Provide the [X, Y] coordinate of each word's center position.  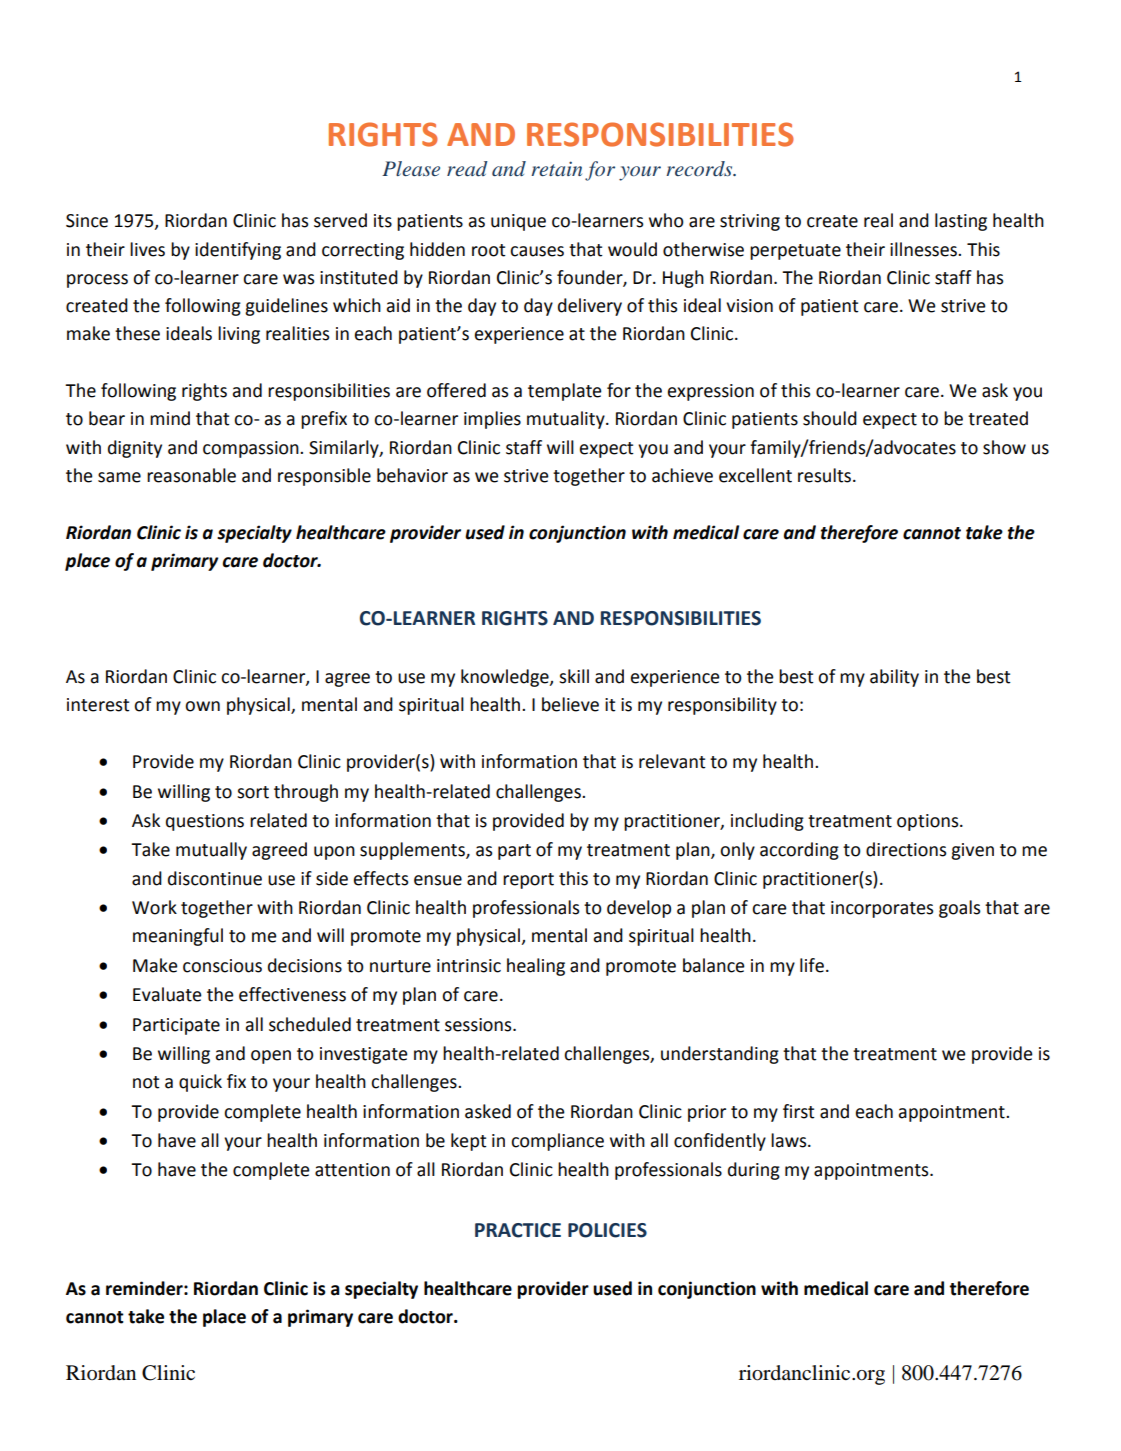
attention [352, 1170]
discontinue [215, 878]
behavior [412, 475]
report [528, 881]
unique [518, 222]
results [824, 475]
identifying [238, 251]
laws [790, 1140]
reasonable [191, 475]
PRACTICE [518, 1230]
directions [906, 849]
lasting [961, 222]
